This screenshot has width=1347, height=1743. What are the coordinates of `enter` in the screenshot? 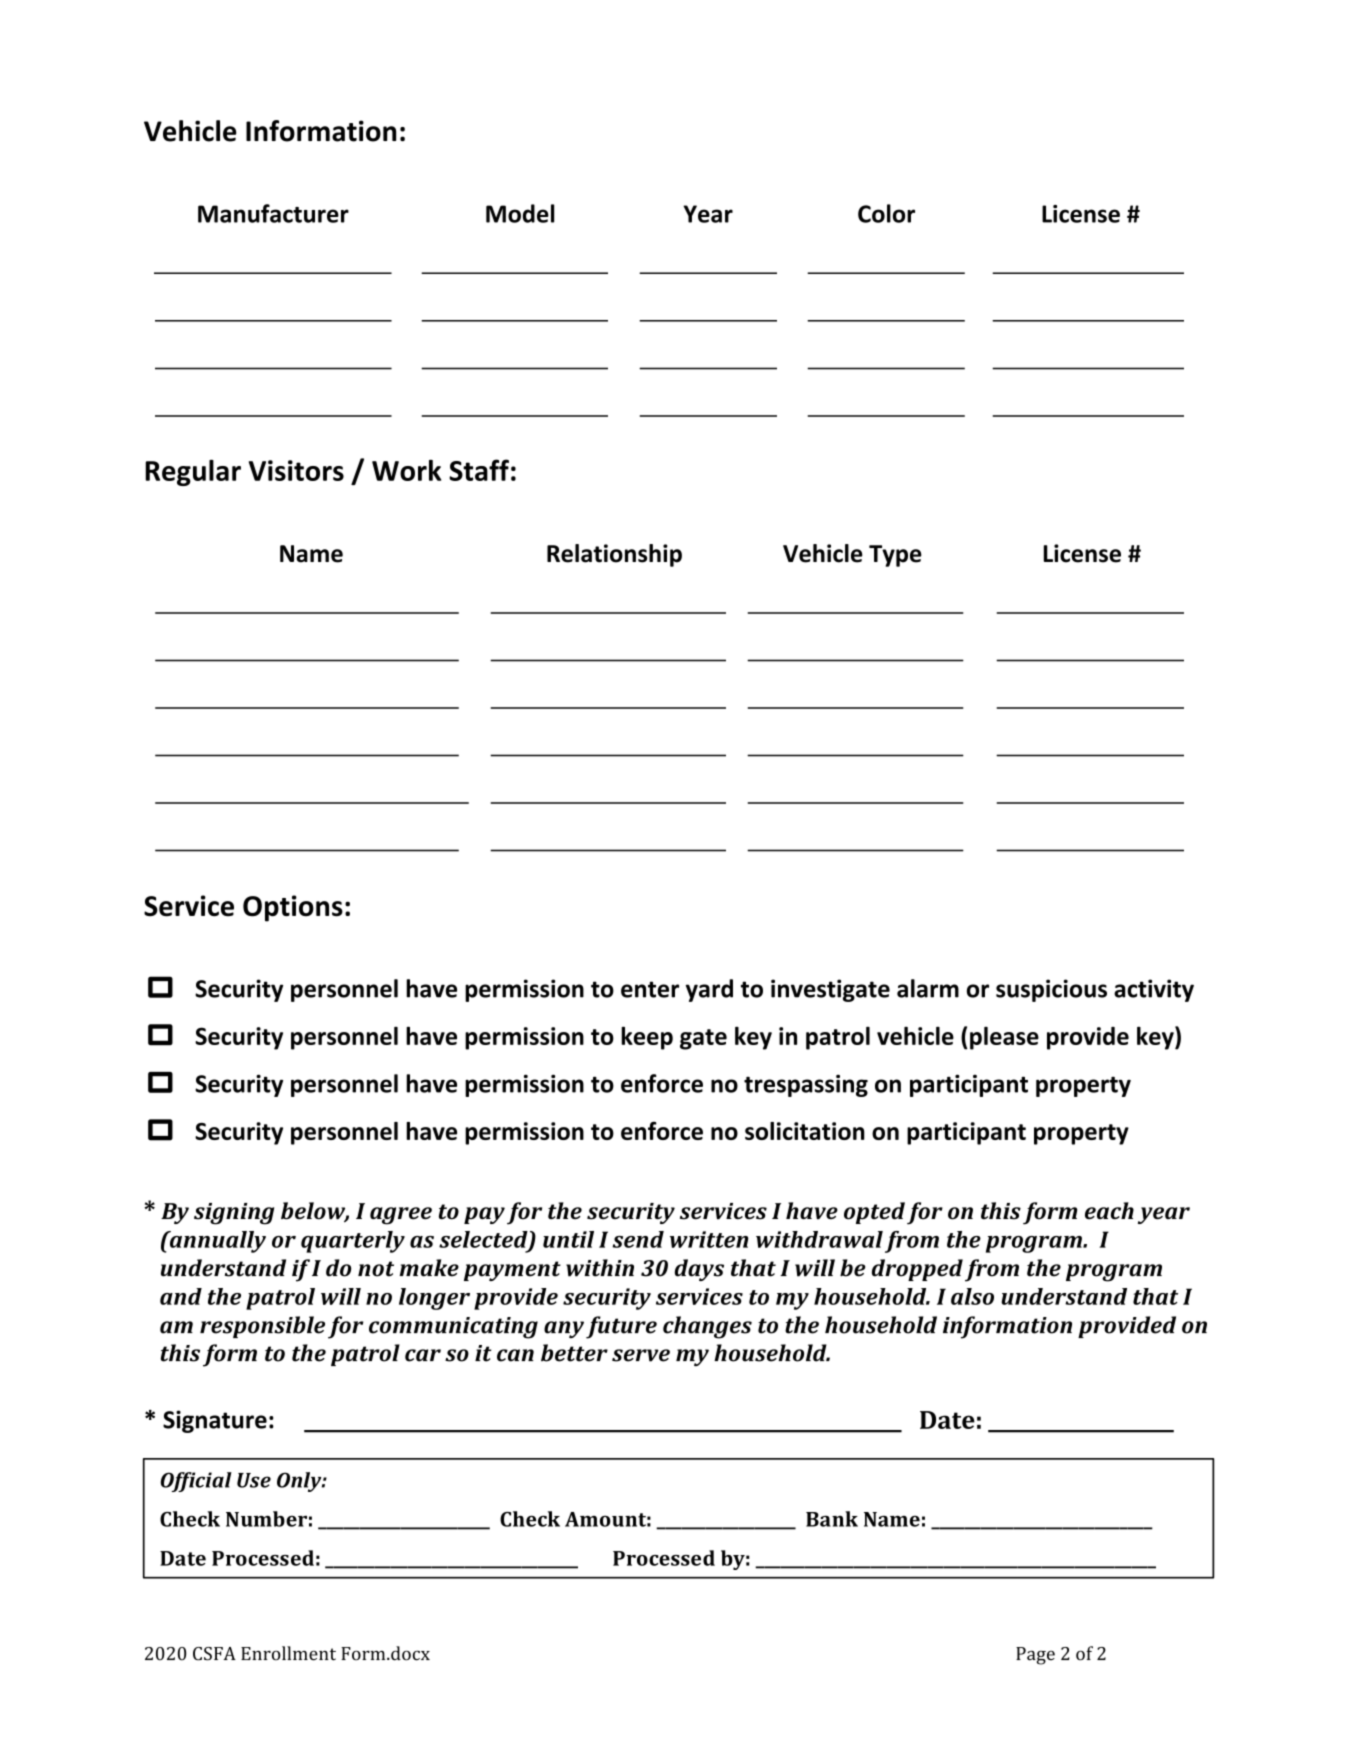 It's located at (650, 989).
